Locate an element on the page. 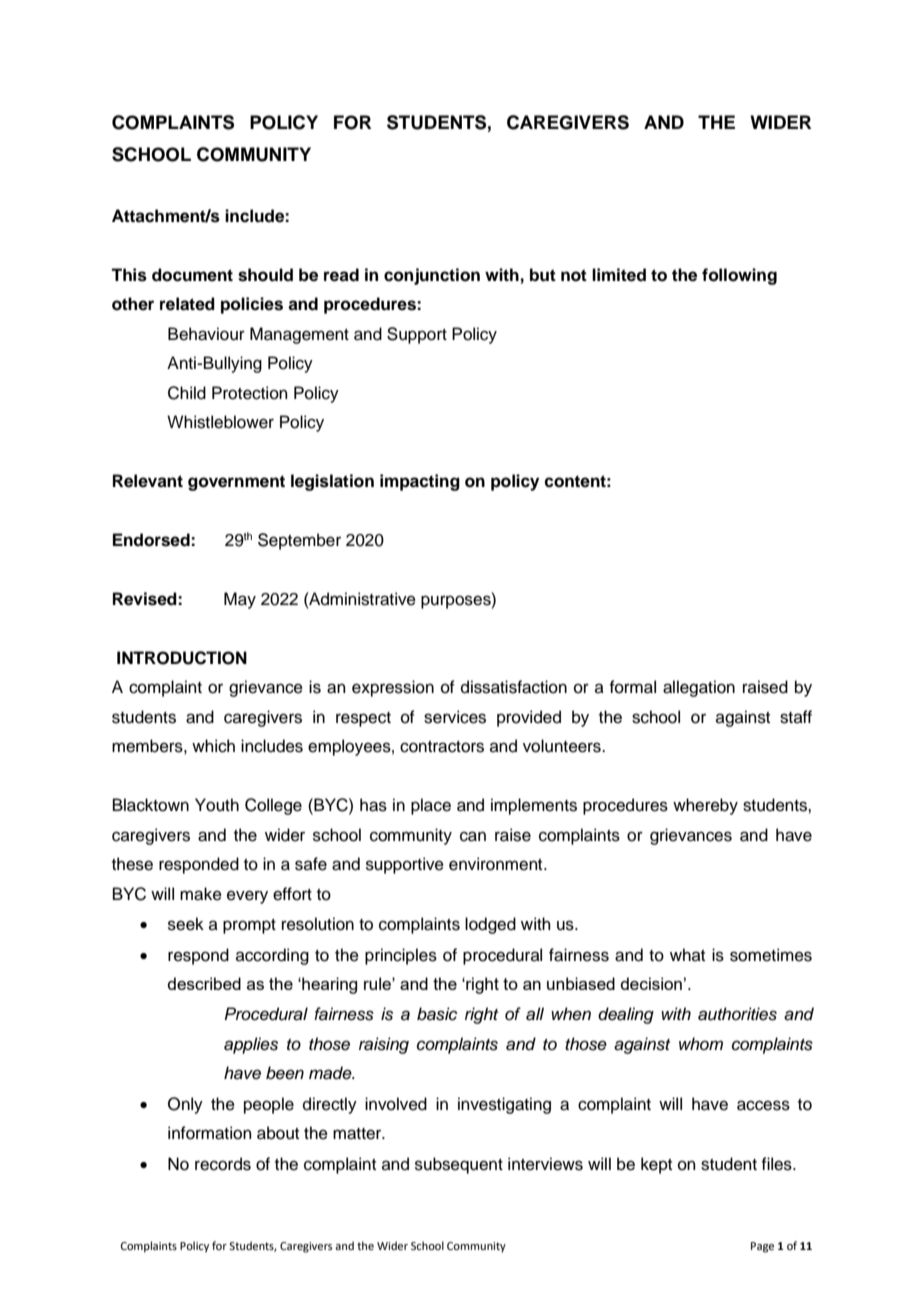 The width and height of the document is (924, 1308). whereby is located at coordinates (705, 806).
